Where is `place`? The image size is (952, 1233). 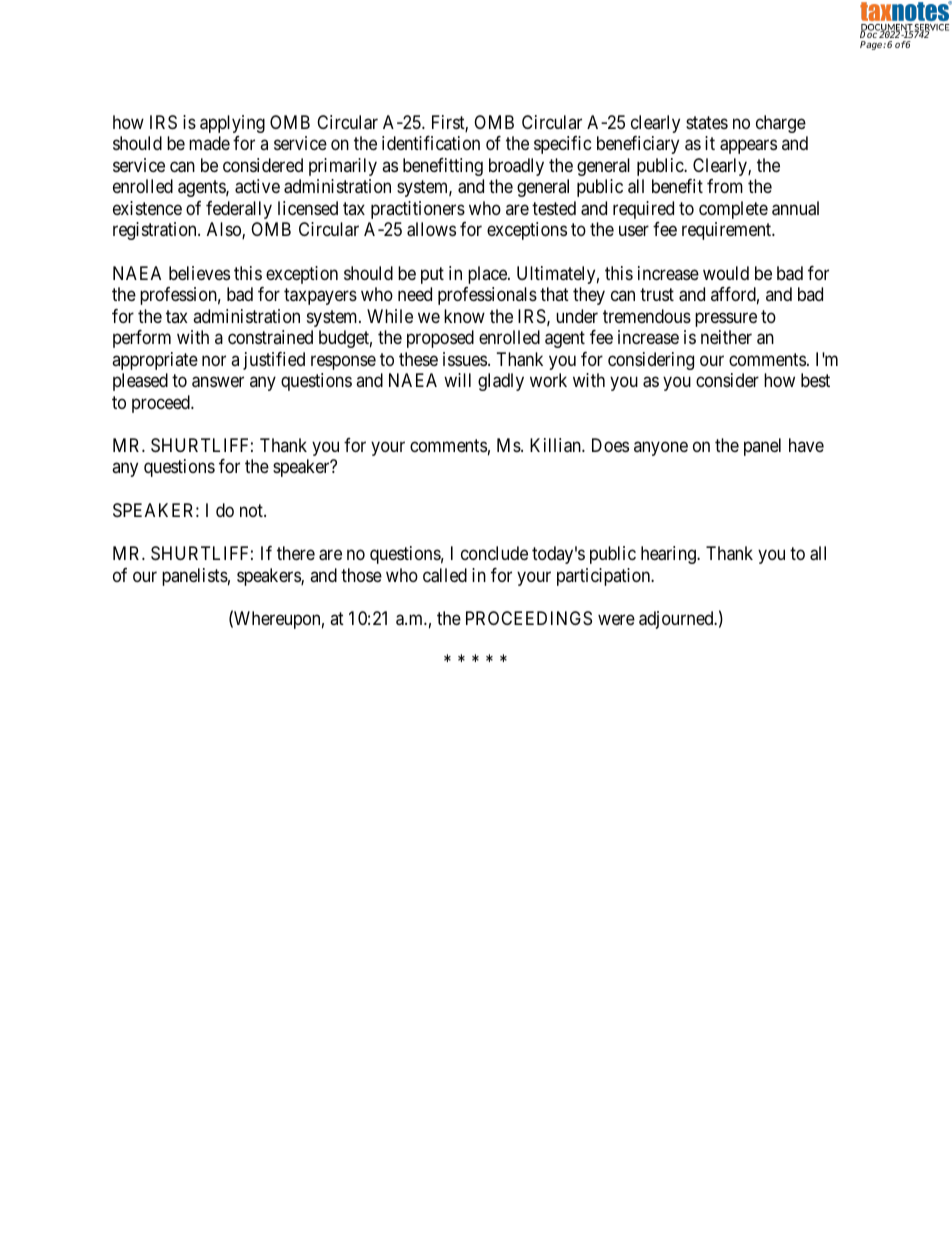 place is located at coordinates (488, 275).
